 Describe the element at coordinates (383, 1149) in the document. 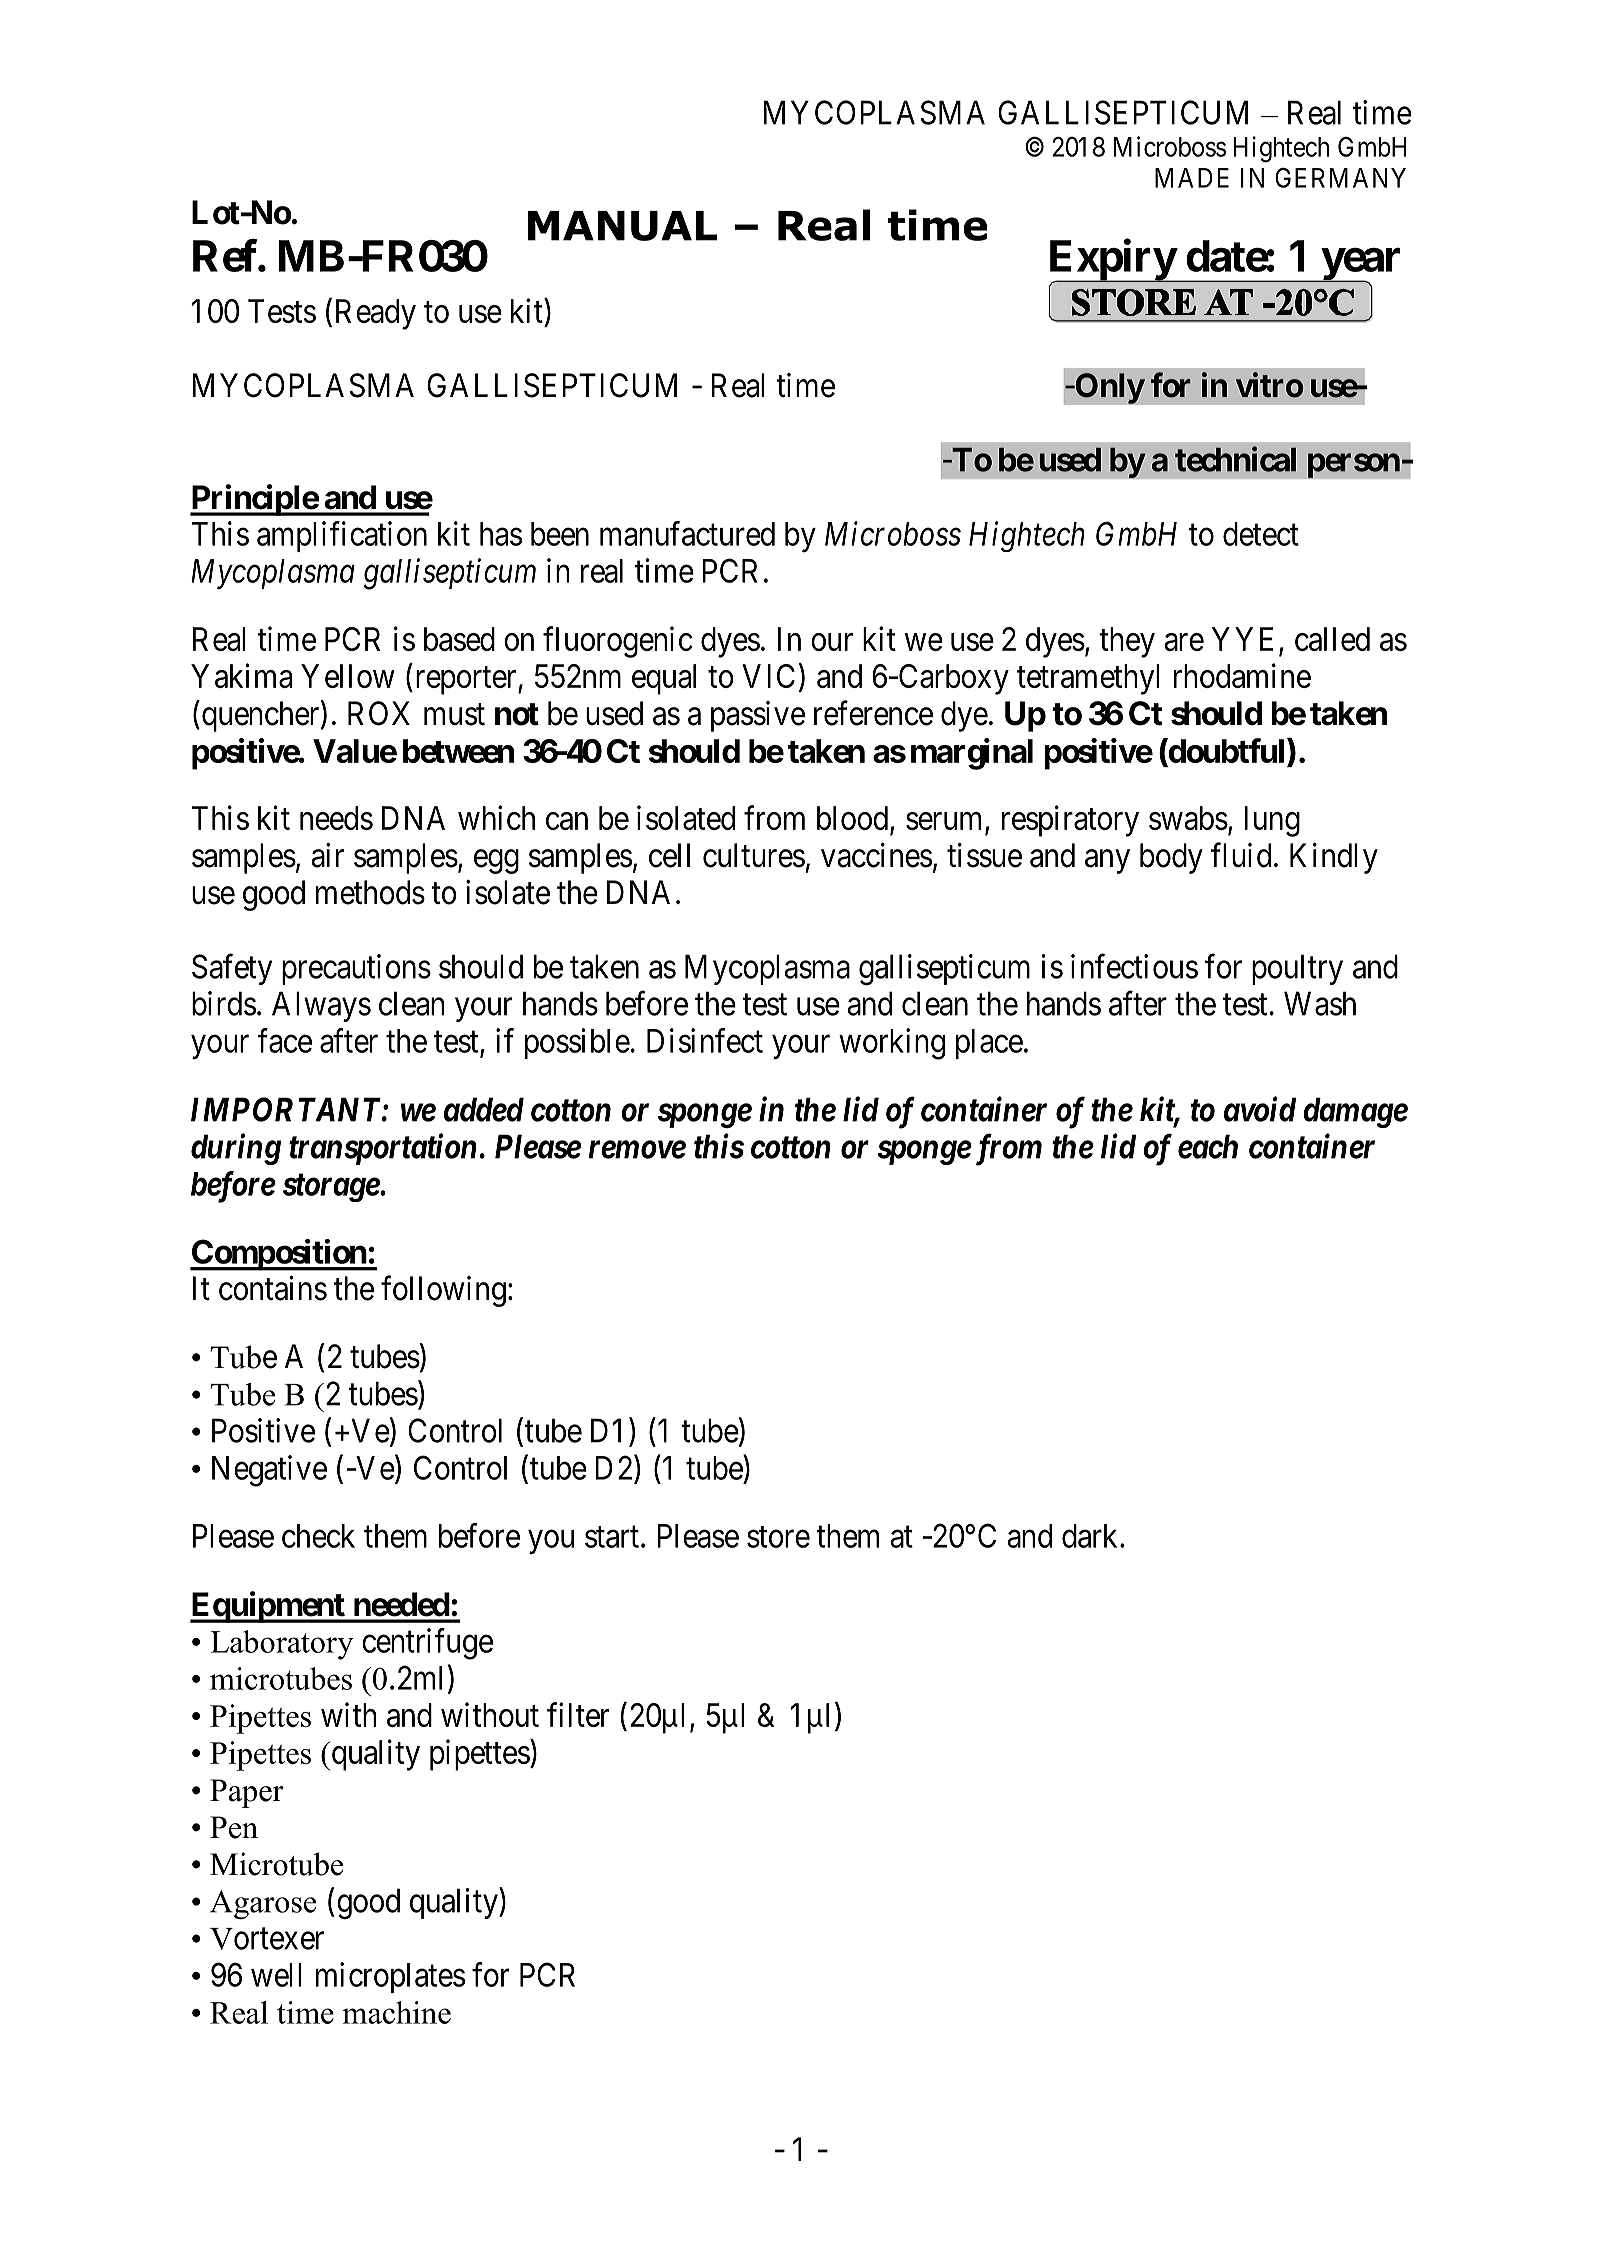

I see `transportation` at that location.
